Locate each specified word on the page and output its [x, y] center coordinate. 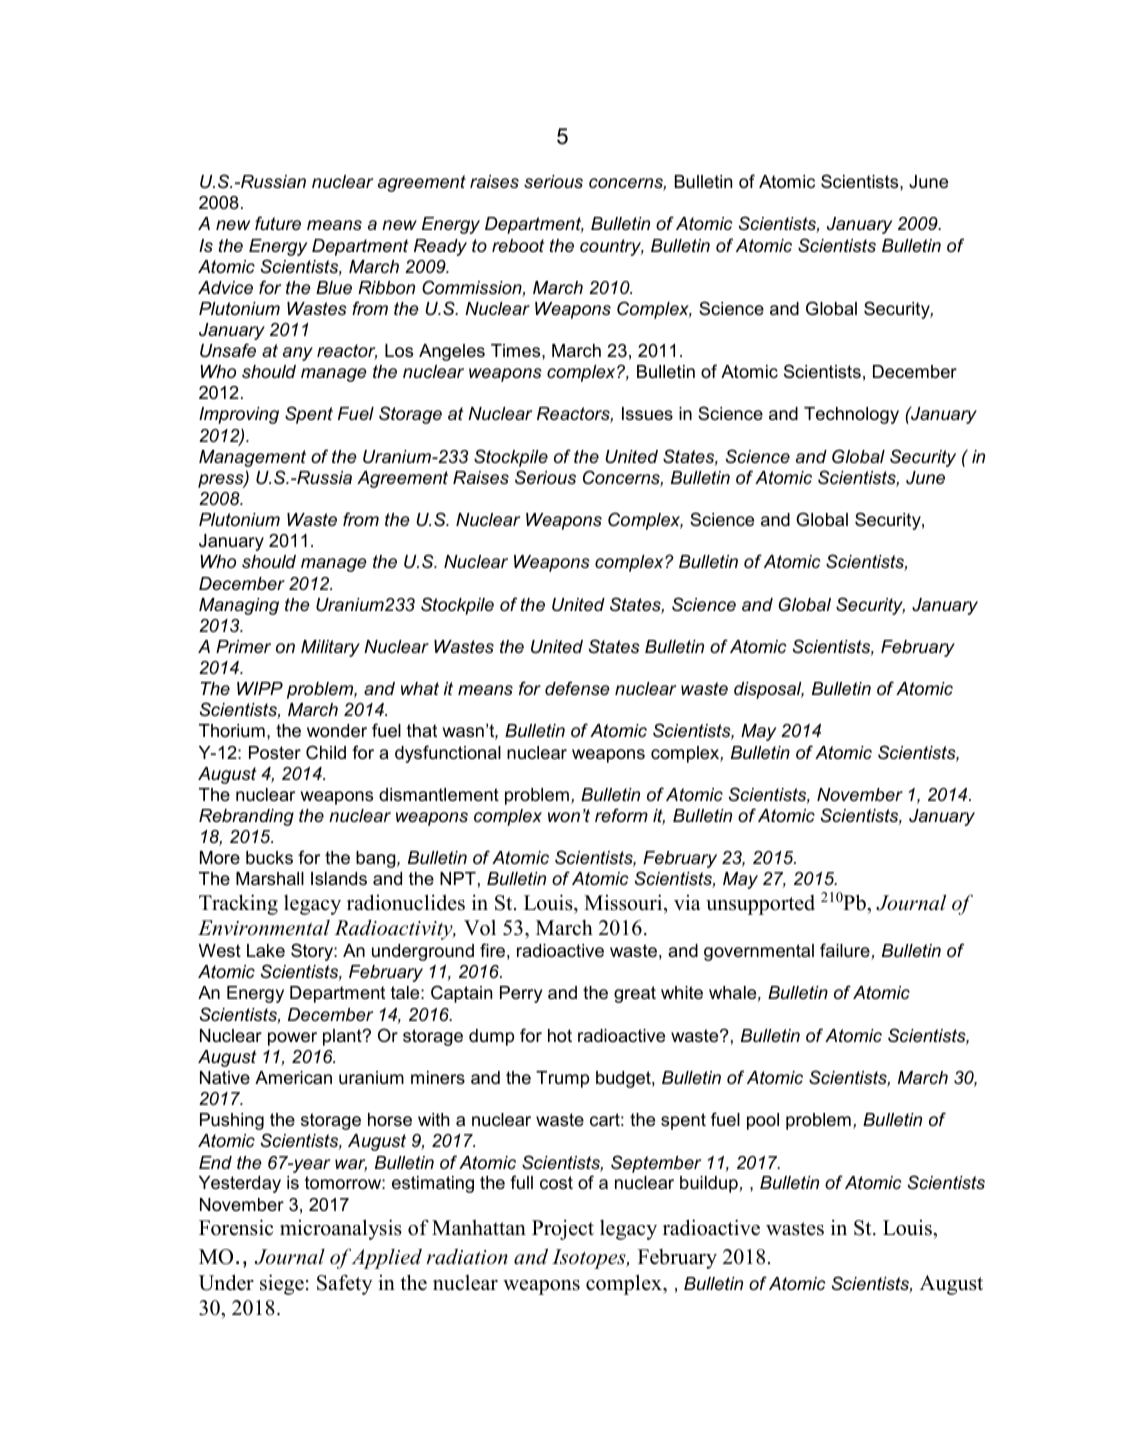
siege [282, 1284]
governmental [759, 952]
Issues [647, 413]
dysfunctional [448, 754]
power [292, 1039]
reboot [518, 246]
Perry [521, 994]
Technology [851, 415]
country [612, 247]
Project [563, 1229]
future [278, 223]
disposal [769, 690]
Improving [239, 415]
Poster [275, 753]
